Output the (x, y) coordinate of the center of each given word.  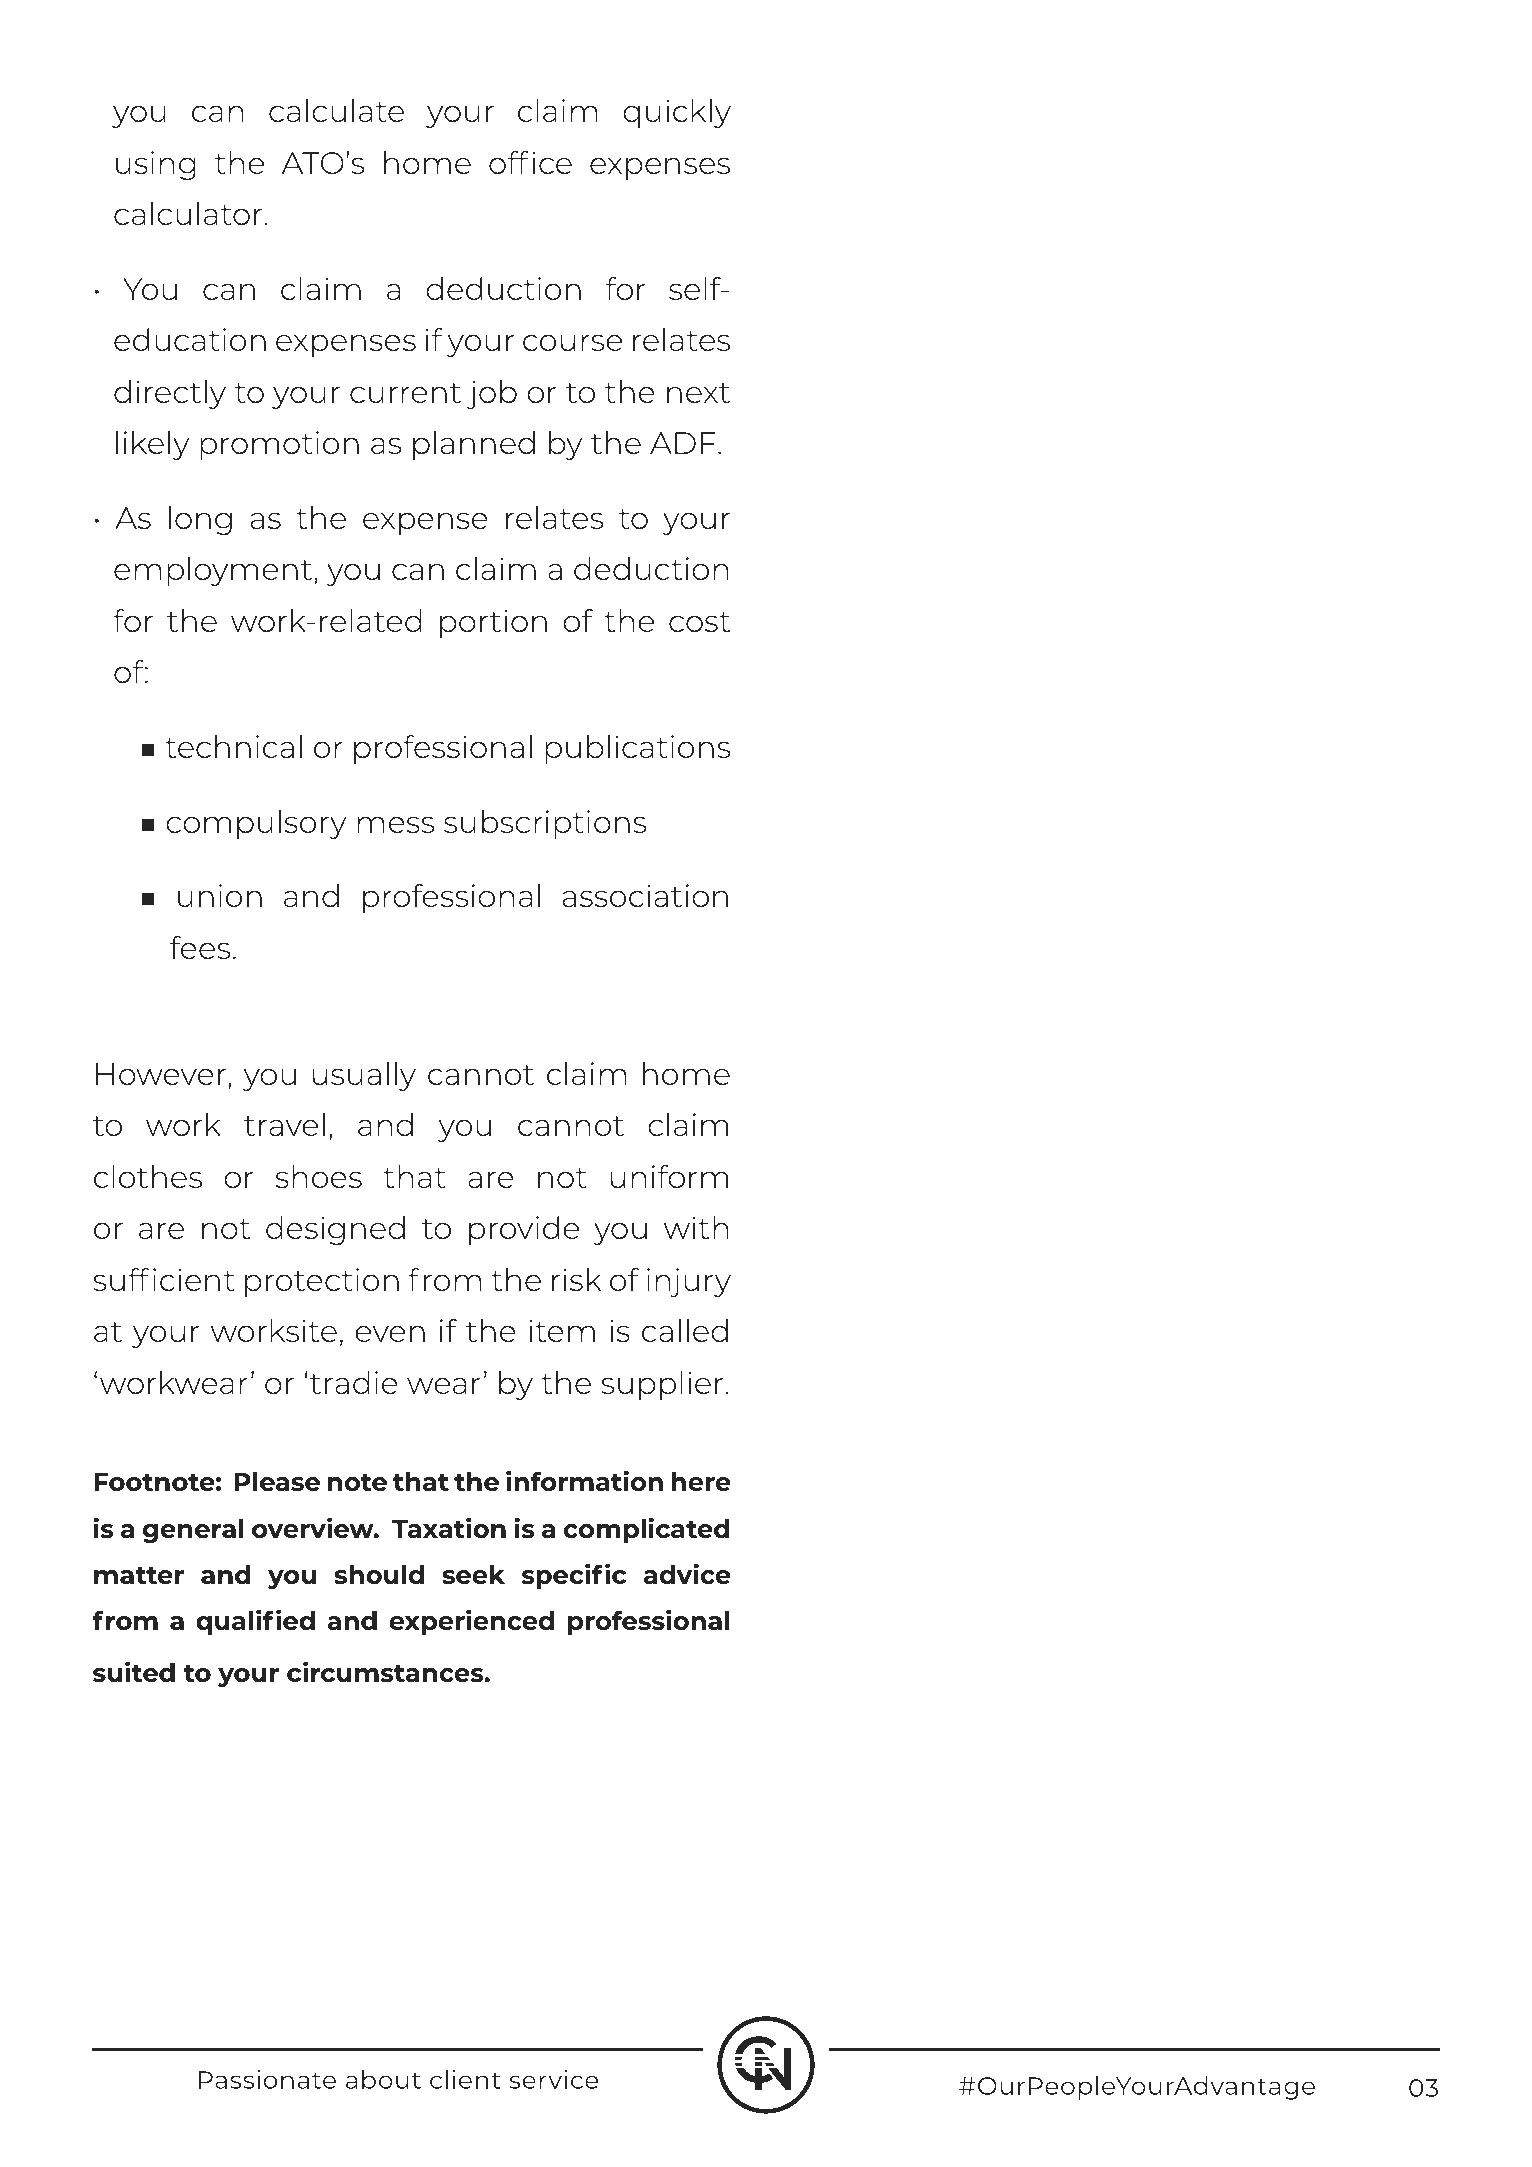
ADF (683, 443)
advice (687, 1573)
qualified (255, 1622)
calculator (188, 213)
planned (474, 445)
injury (689, 1282)
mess (395, 824)
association (645, 895)
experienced (471, 1622)
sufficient (164, 1279)
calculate (336, 110)
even (390, 1333)
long (200, 520)
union (220, 895)
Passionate (267, 2079)
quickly (677, 113)
